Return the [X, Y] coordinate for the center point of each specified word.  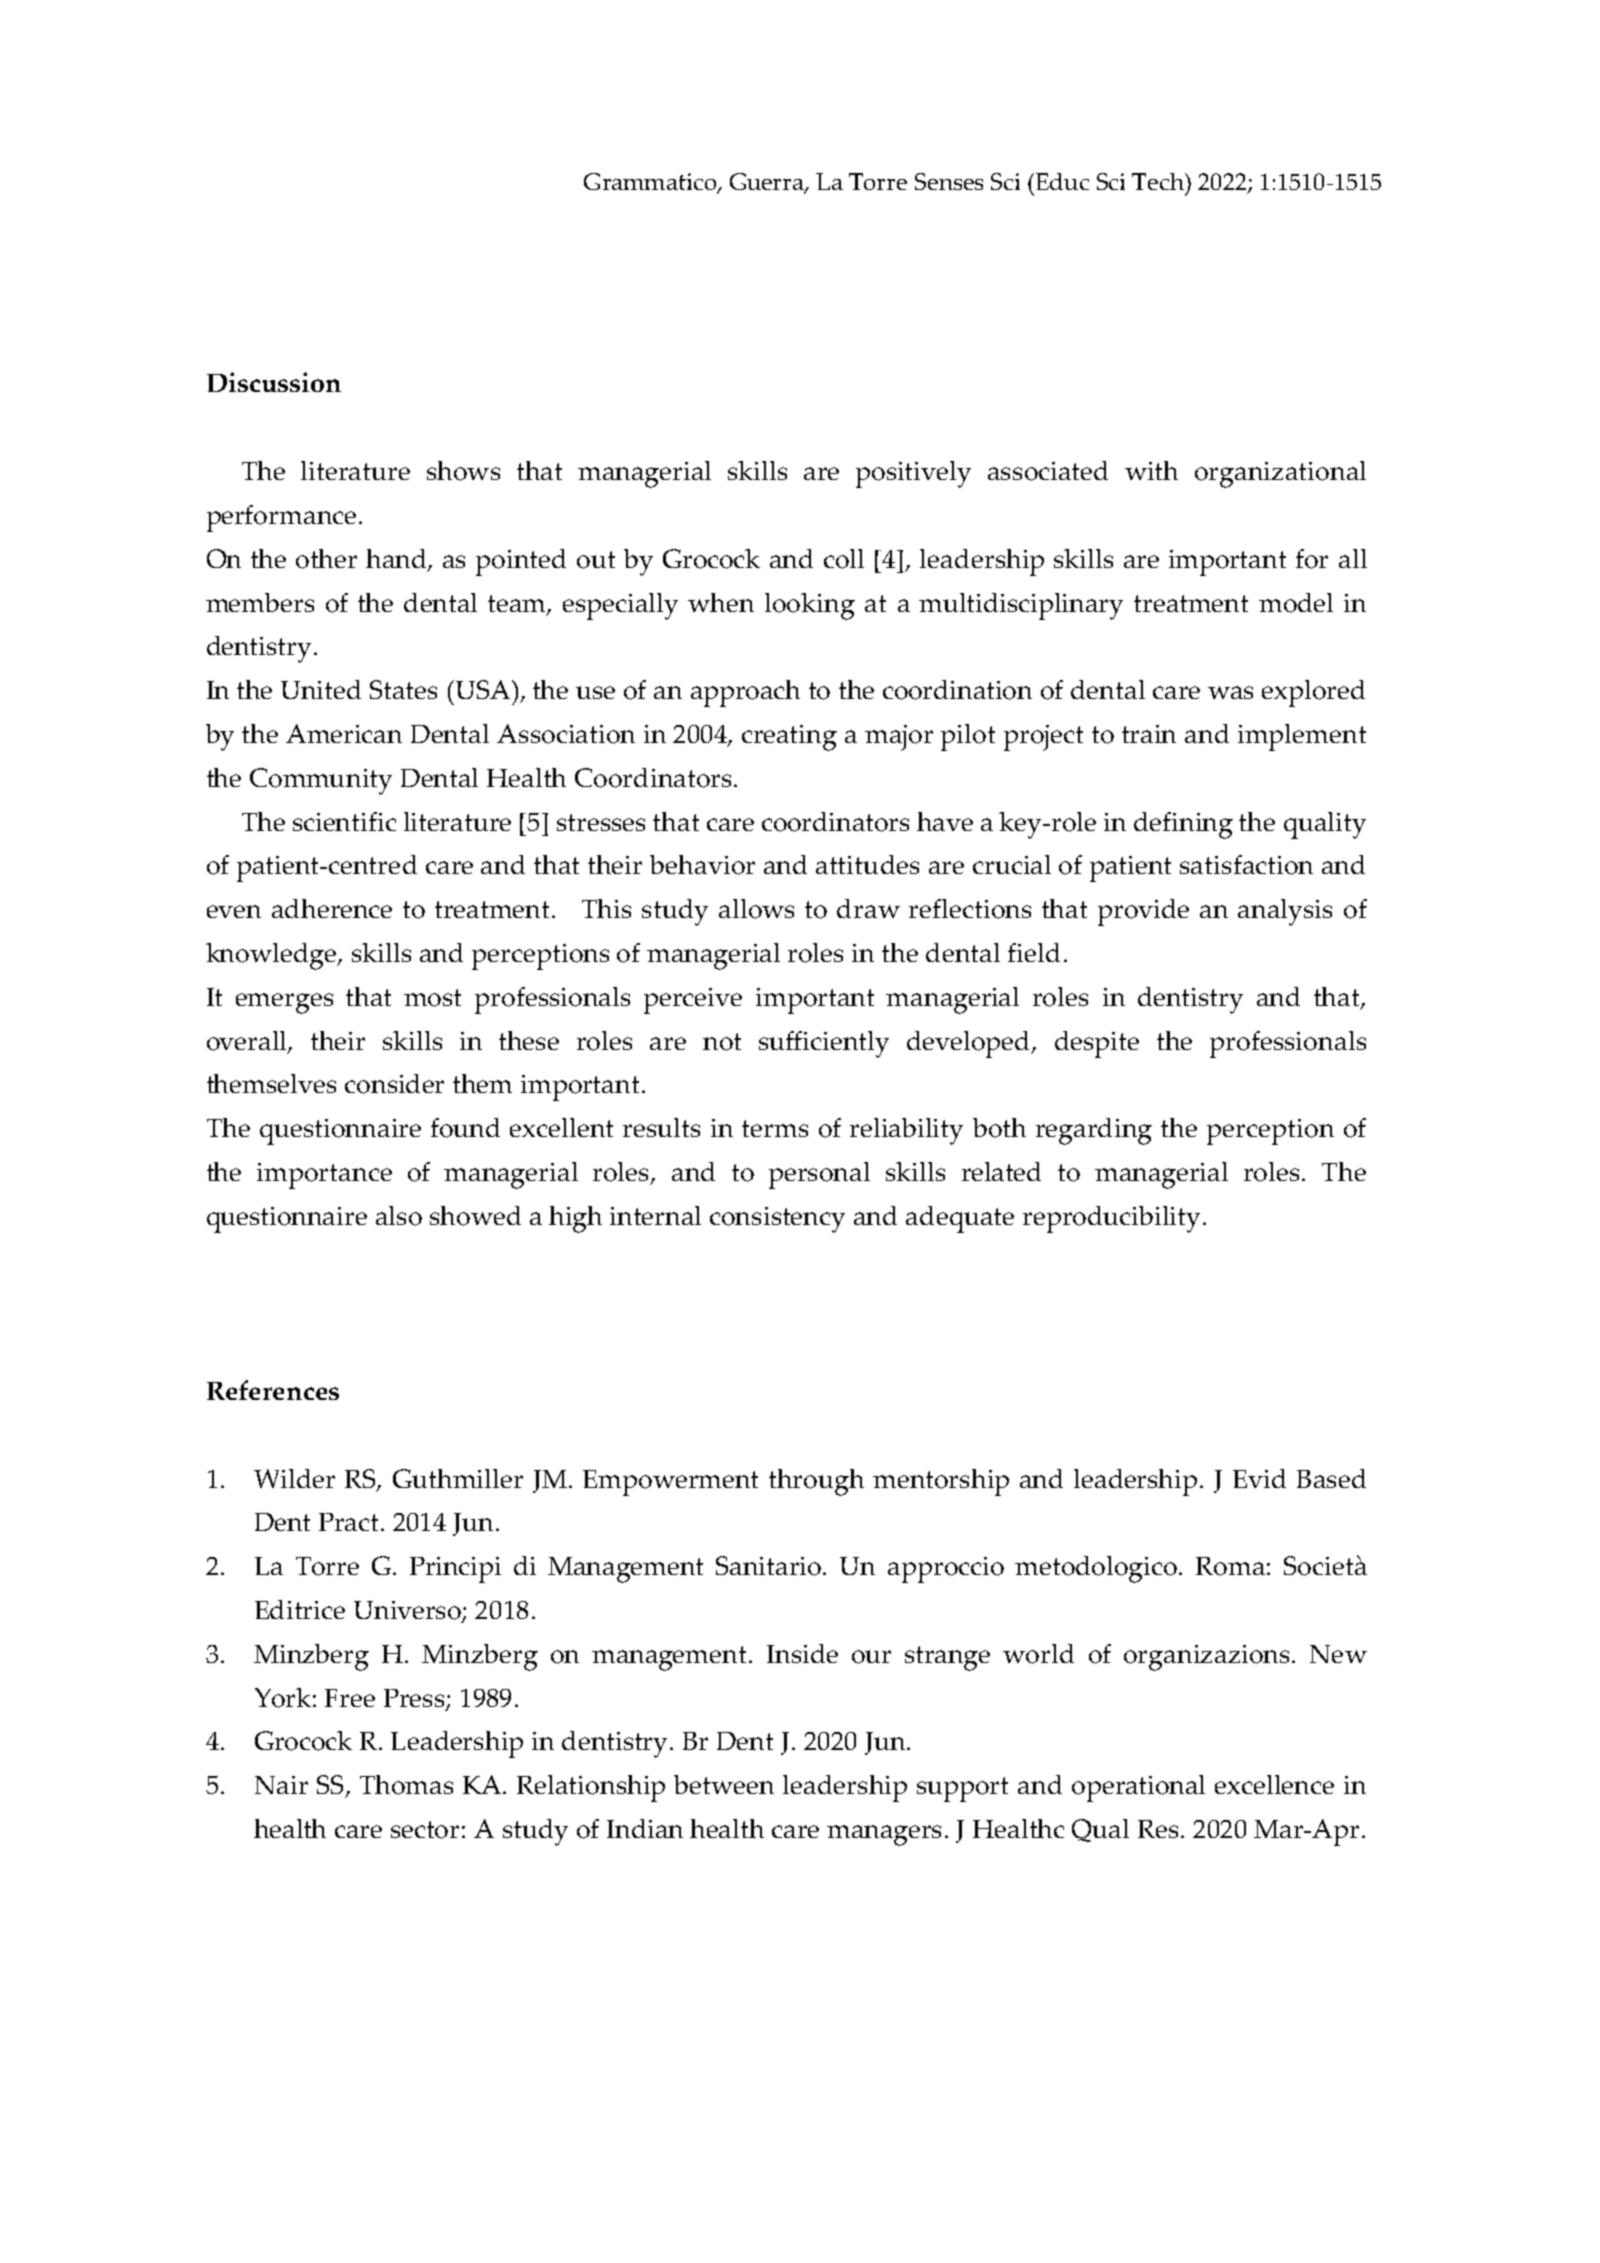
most [432, 998]
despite [1097, 1044]
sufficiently [824, 1044]
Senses [949, 181]
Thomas [406, 1785]
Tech [1159, 181]
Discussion [274, 382]
